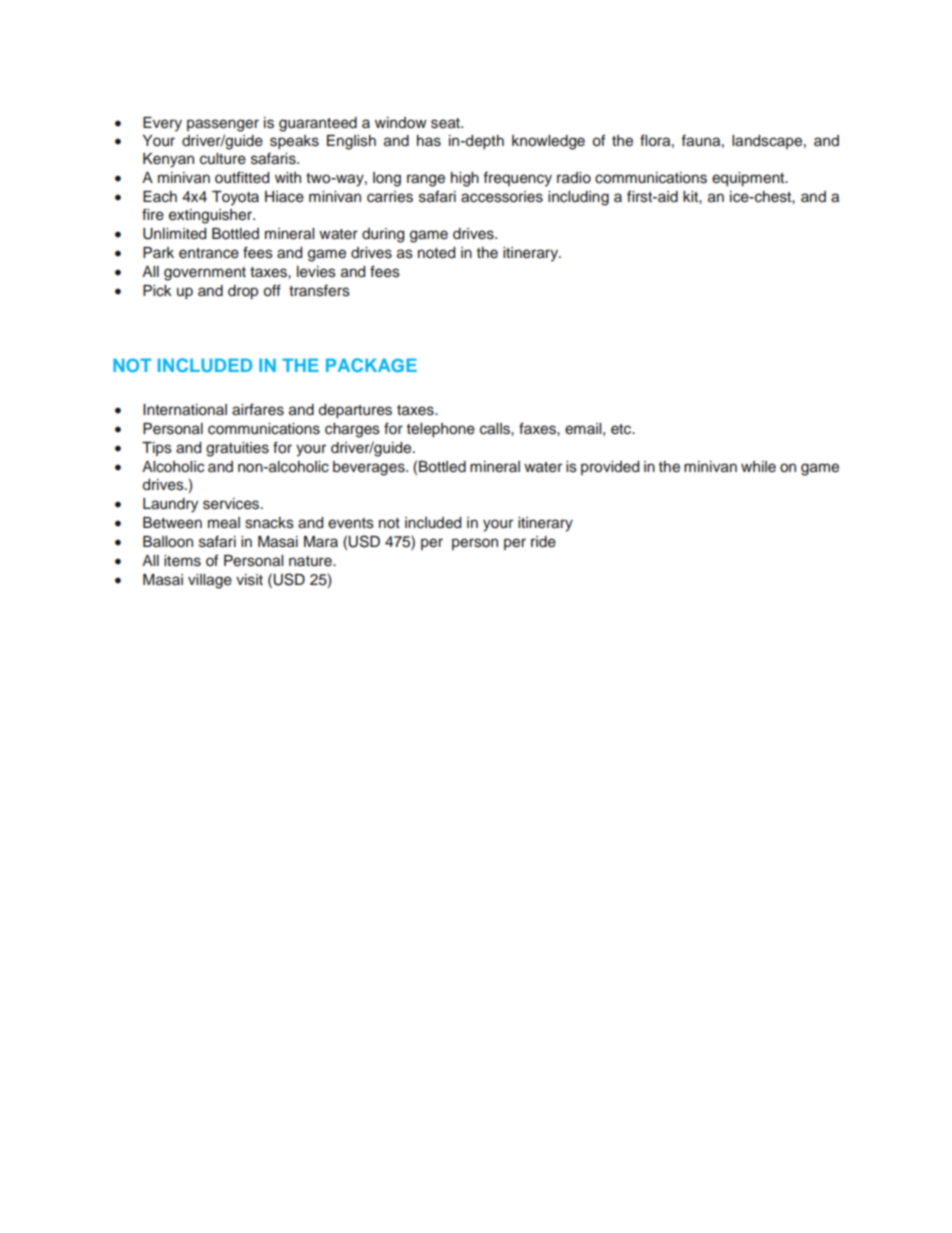  Describe the element at coordinates (429, 141) in the screenshot. I see `has` at that location.
